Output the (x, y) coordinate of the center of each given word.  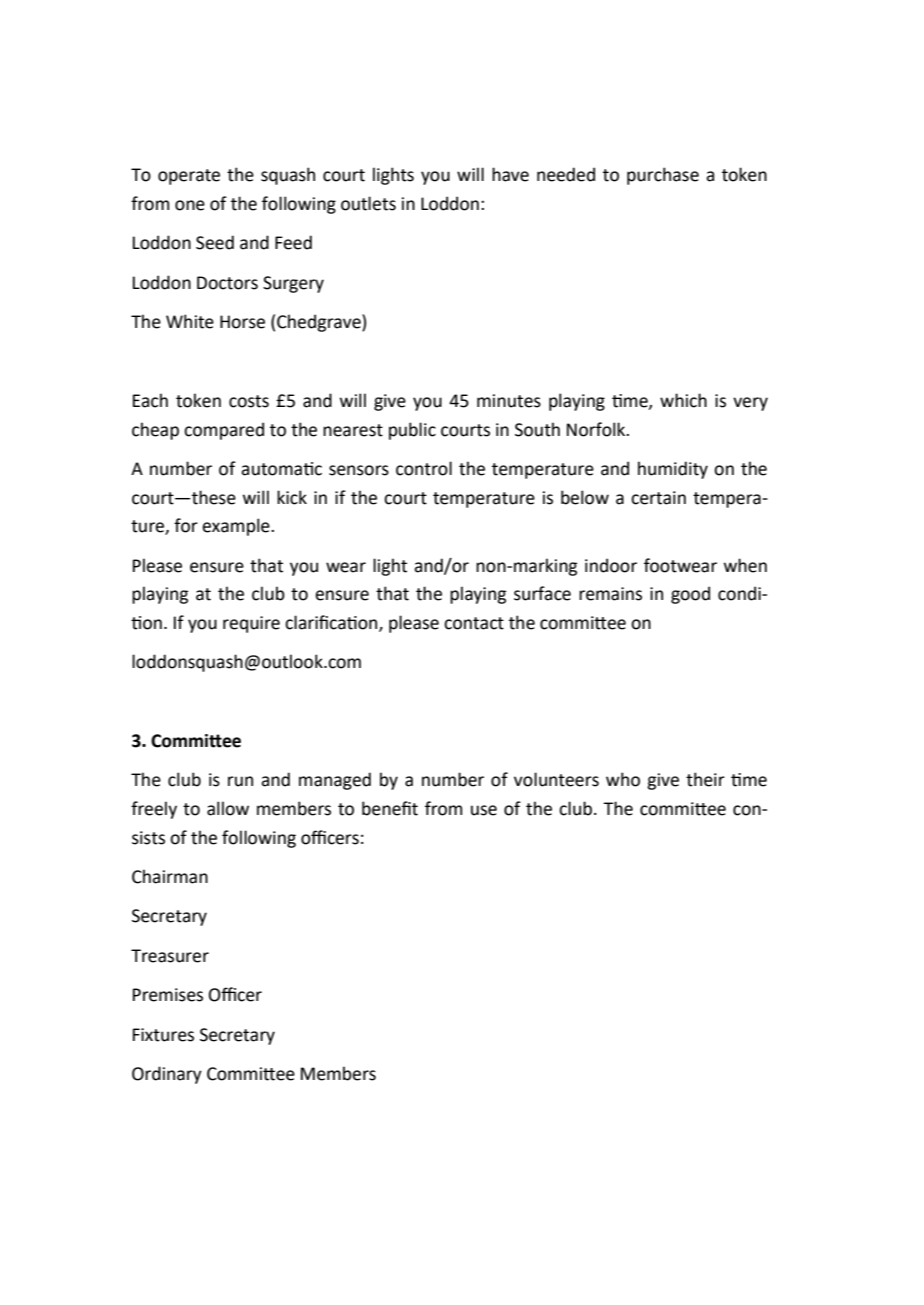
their (705, 779)
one (190, 205)
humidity (673, 470)
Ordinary (167, 1075)
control (424, 468)
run (240, 781)
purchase (663, 176)
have (510, 174)
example (237, 527)
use (484, 810)
